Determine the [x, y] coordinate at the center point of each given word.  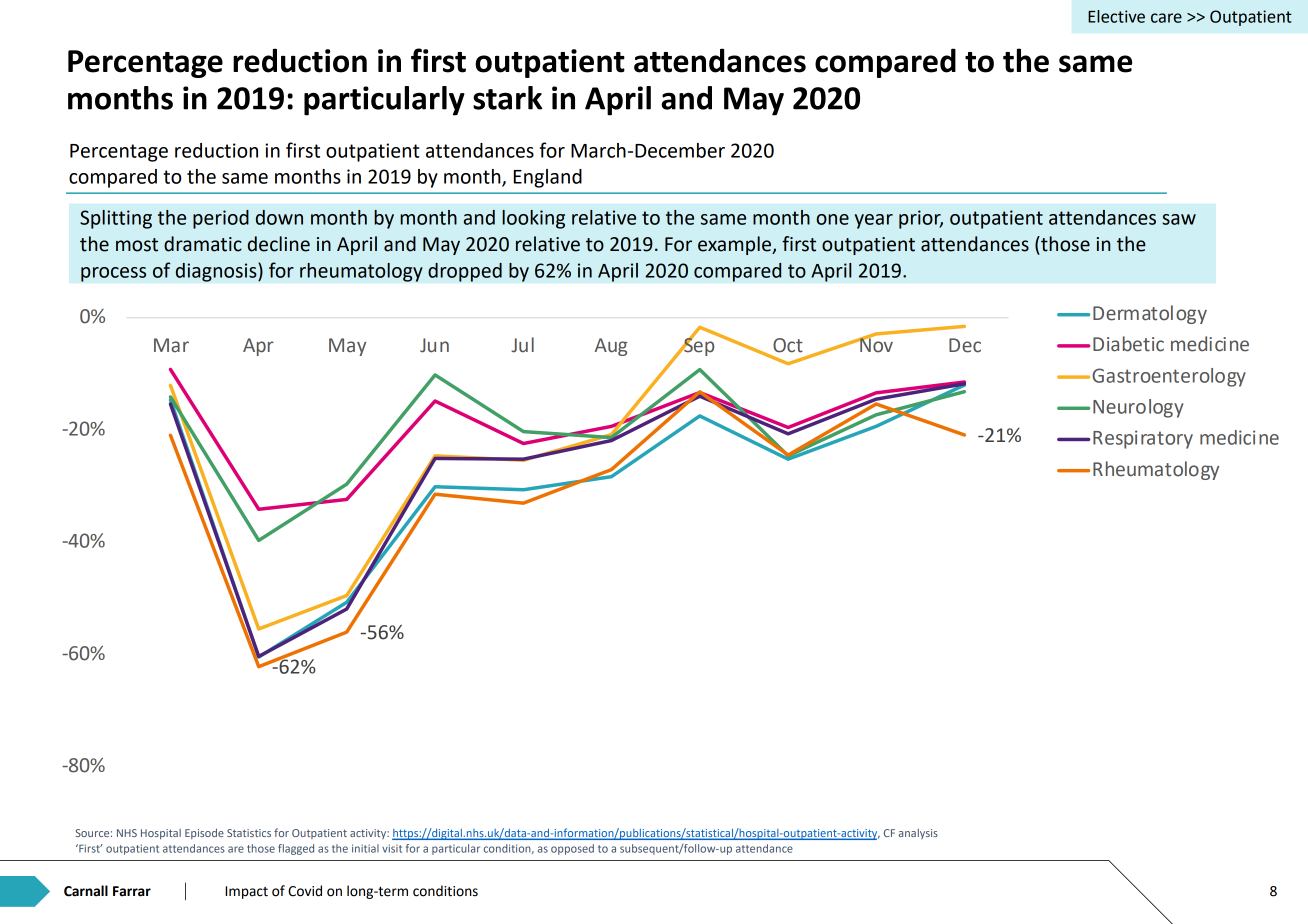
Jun [434, 345]
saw [1179, 219]
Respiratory [1143, 439]
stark [508, 98]
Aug [611, 347]
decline [279, 244]
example [735, 245]
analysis [918, 834]
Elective [1116, 16]
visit [392, 848]
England [548, 178]
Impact [246, 892]
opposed [572, 849]
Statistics [249, 833]
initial [365, 848]
